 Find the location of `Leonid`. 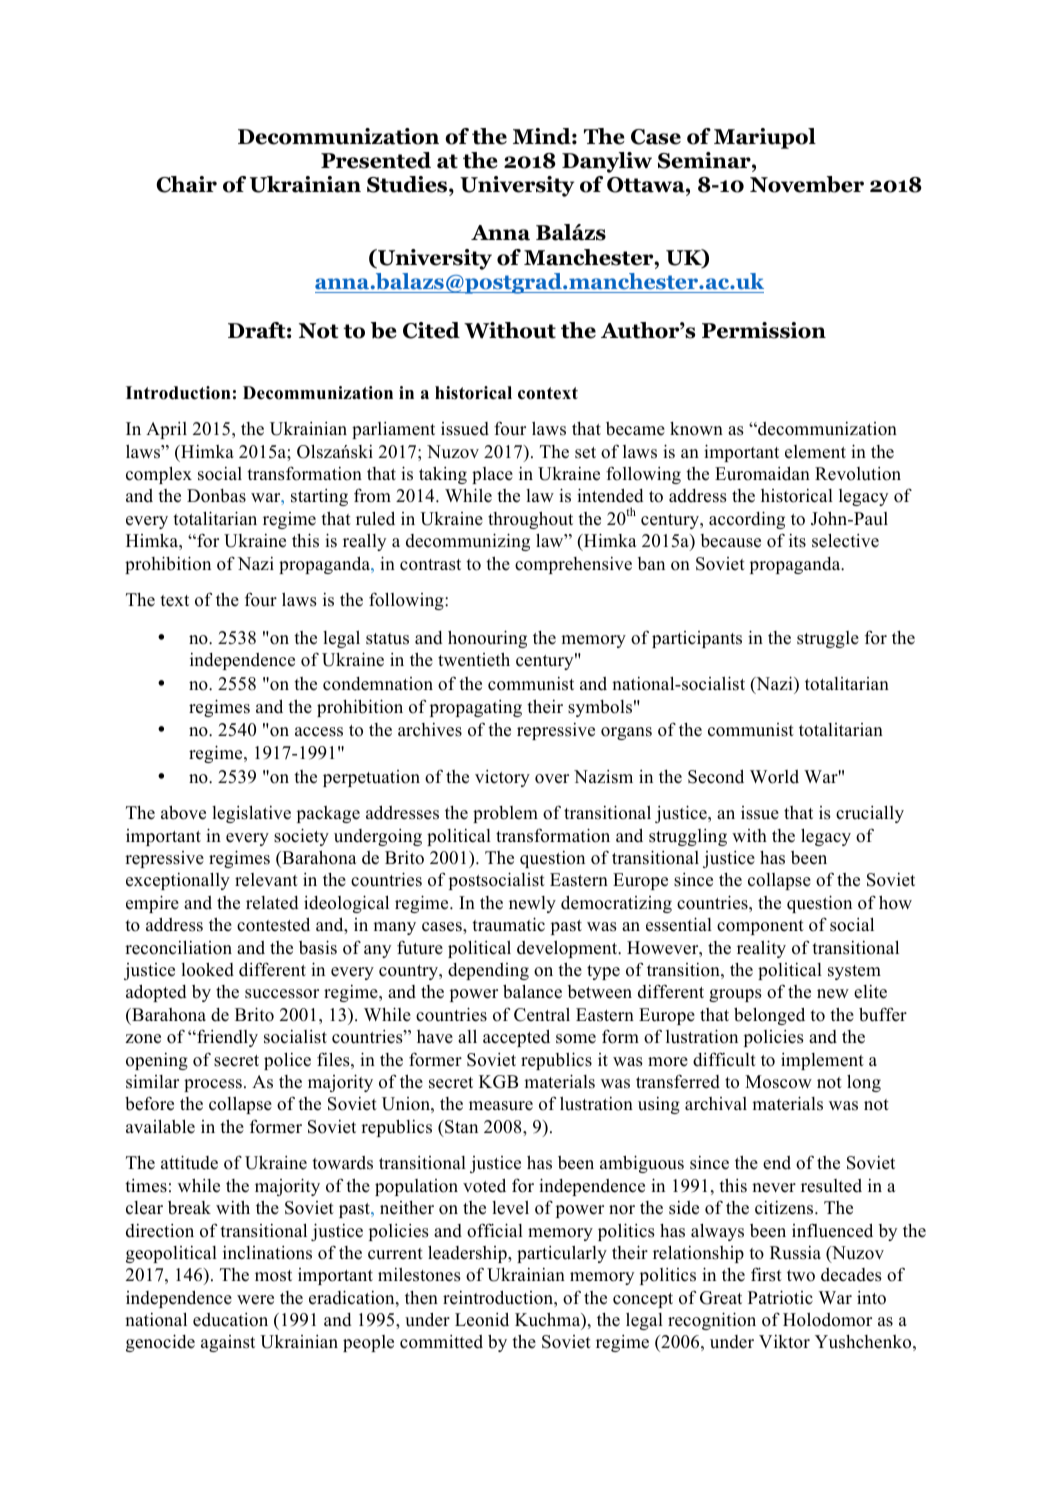

Leonid is located at coordinates (482, 1319).
